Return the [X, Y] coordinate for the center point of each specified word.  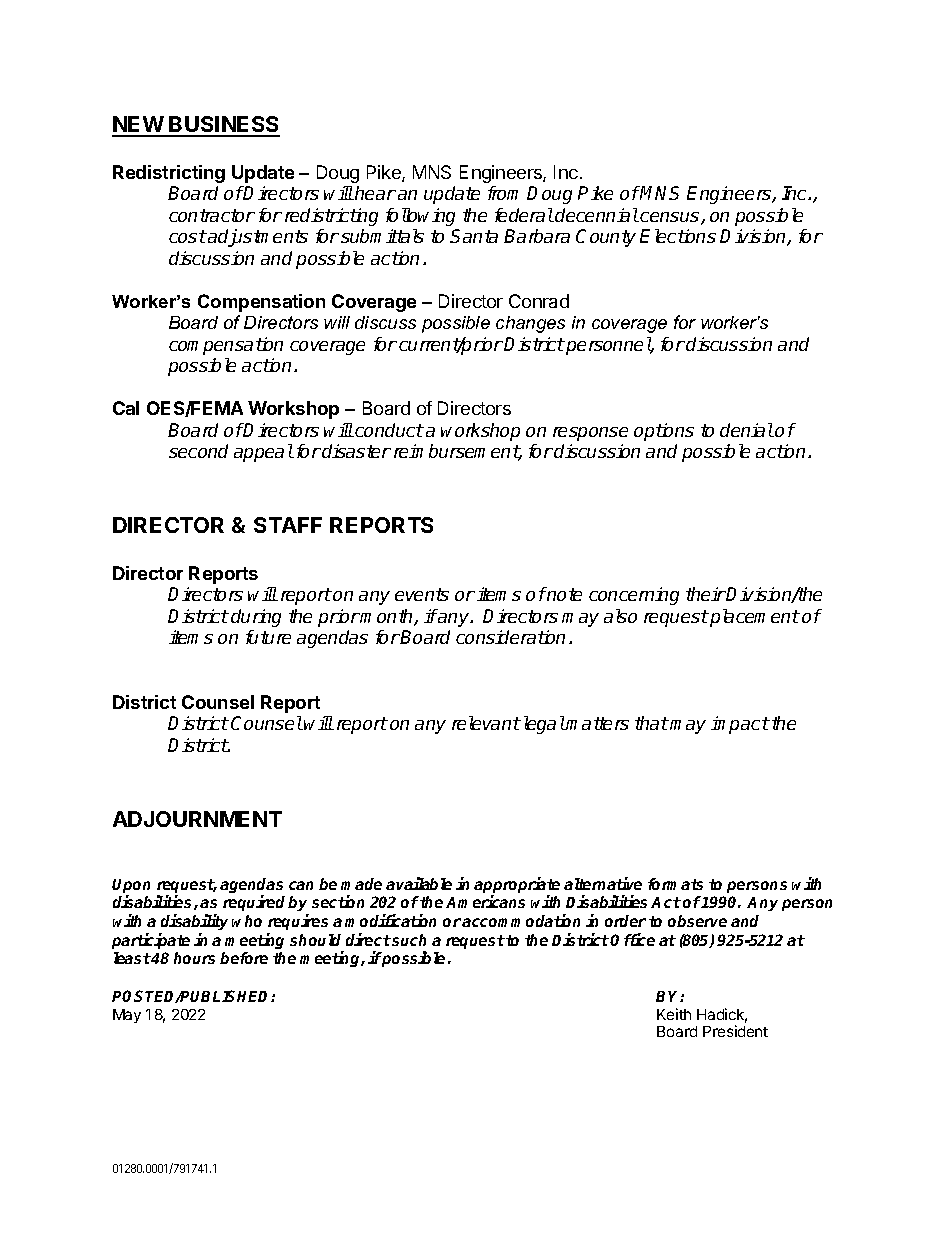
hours [194, 958]
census [671, 218]
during [256, 618]
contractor [212, 215]
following [420, 217]
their [706, 594]
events [422, 594]
